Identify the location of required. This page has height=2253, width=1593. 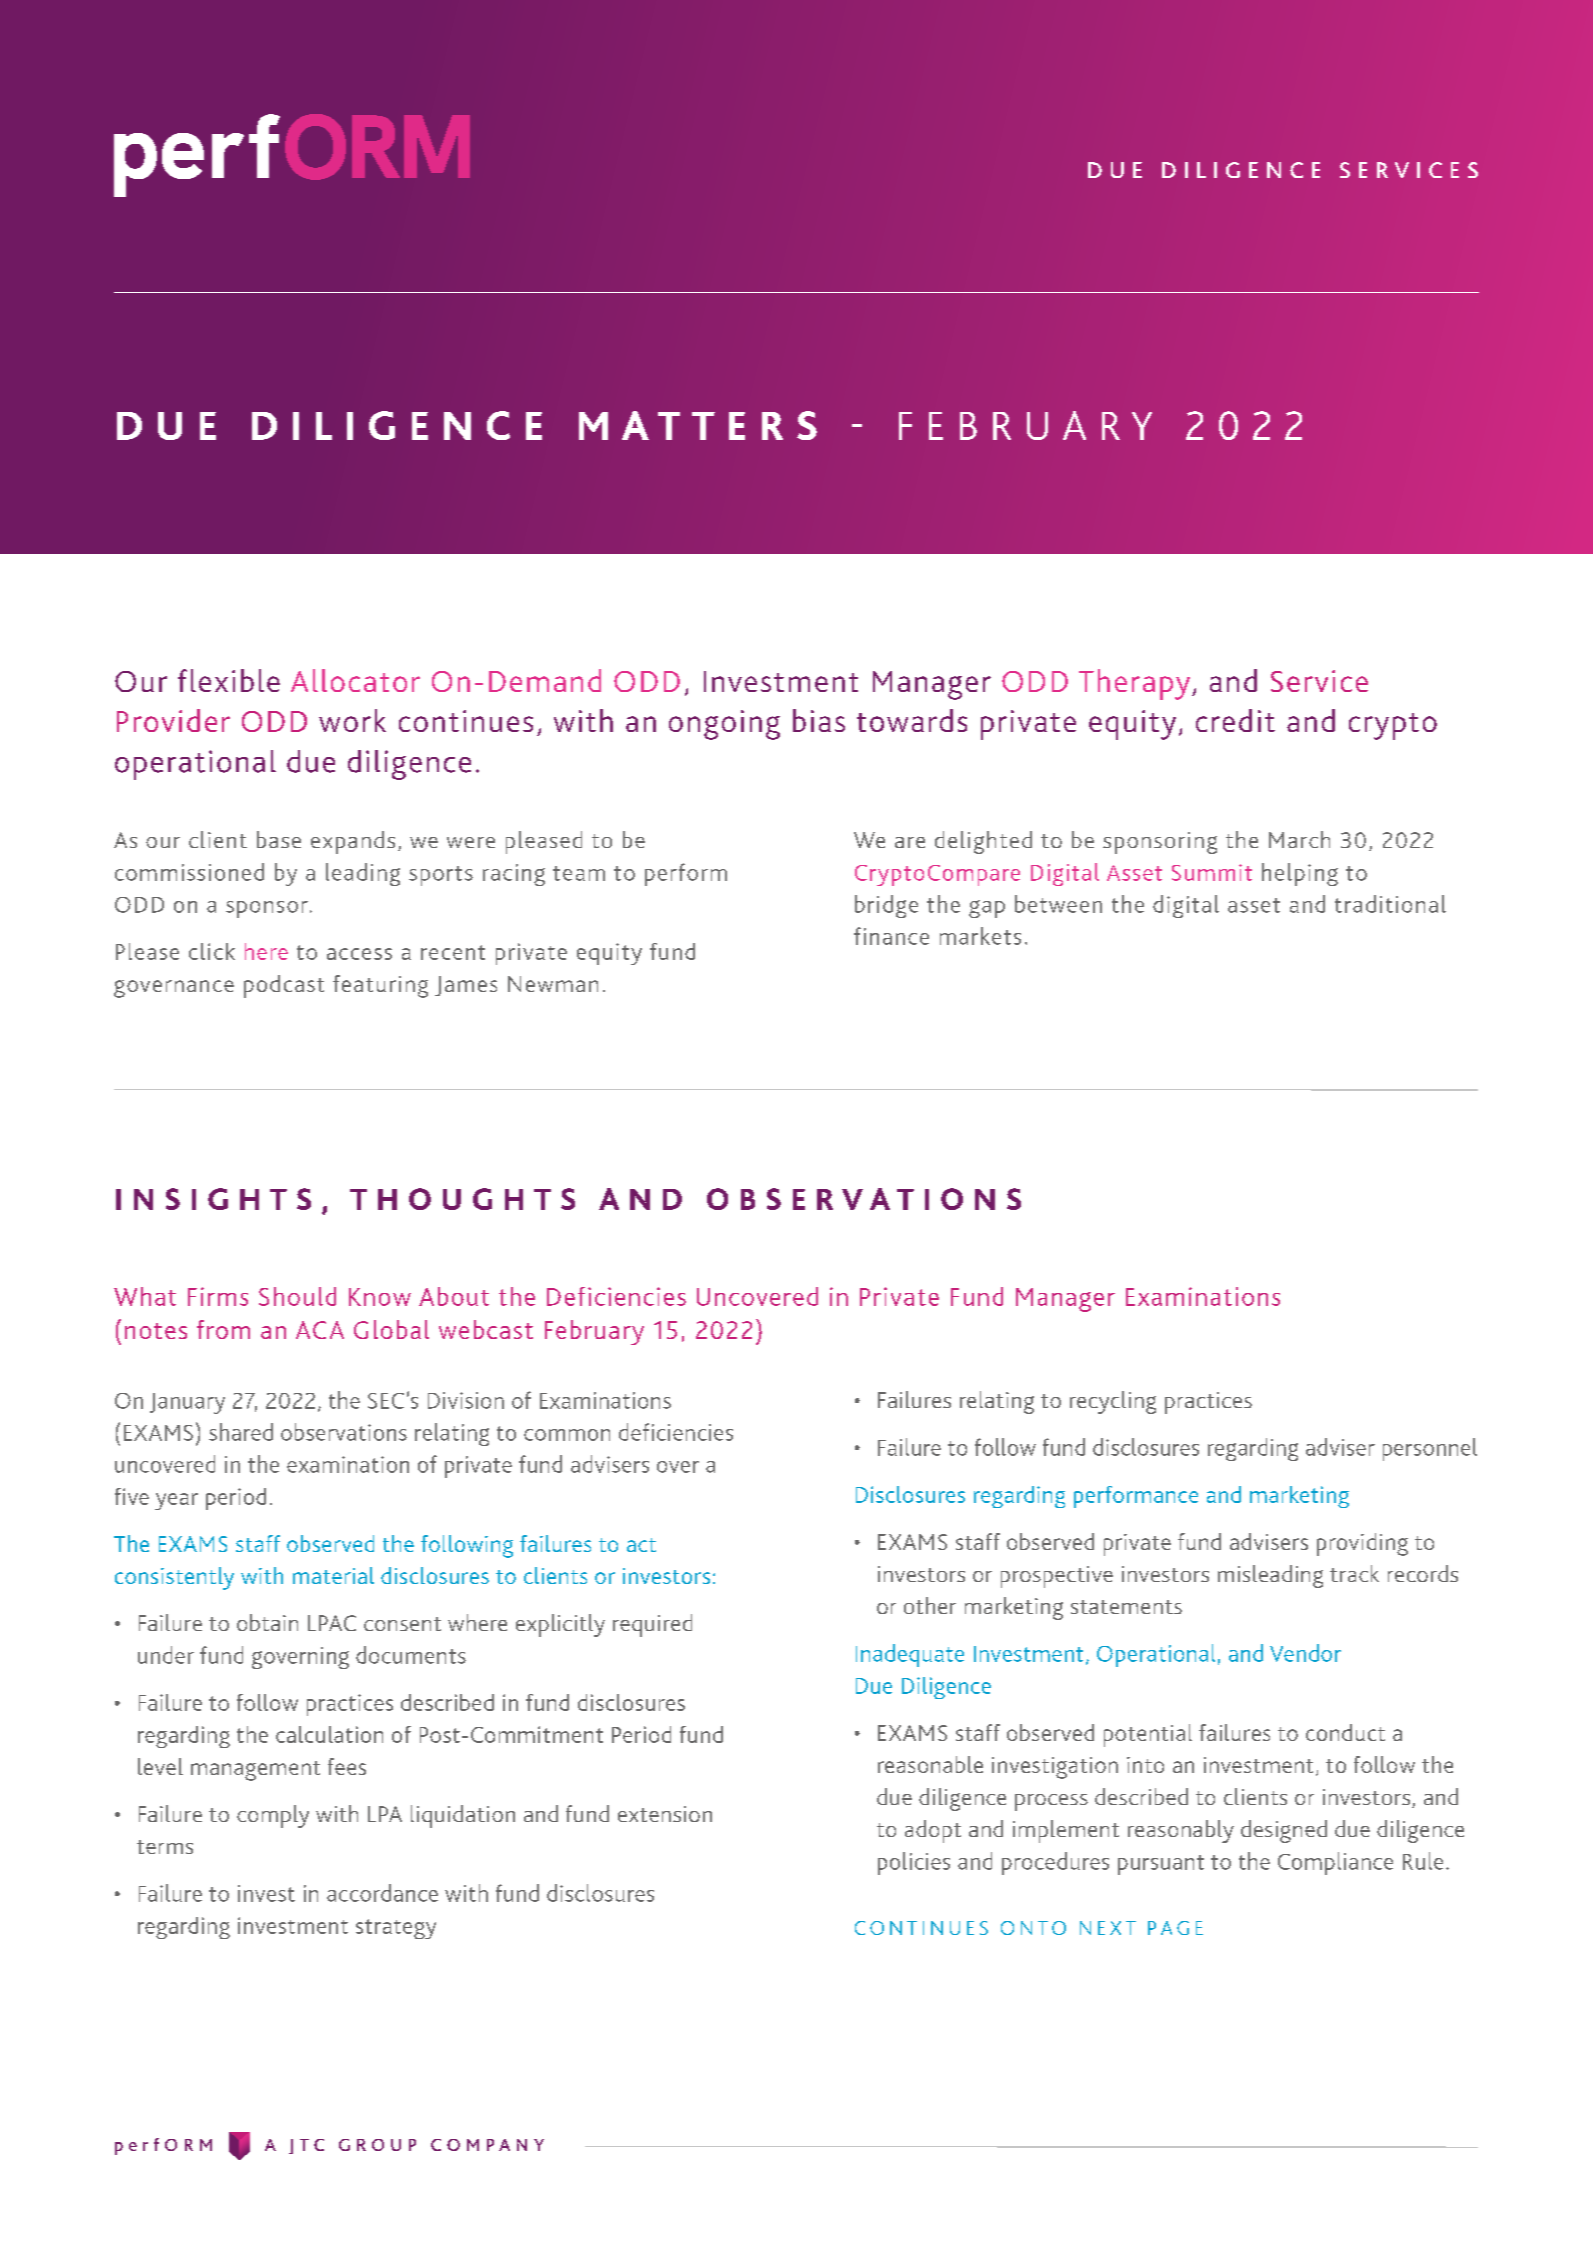
(652, 1625).
